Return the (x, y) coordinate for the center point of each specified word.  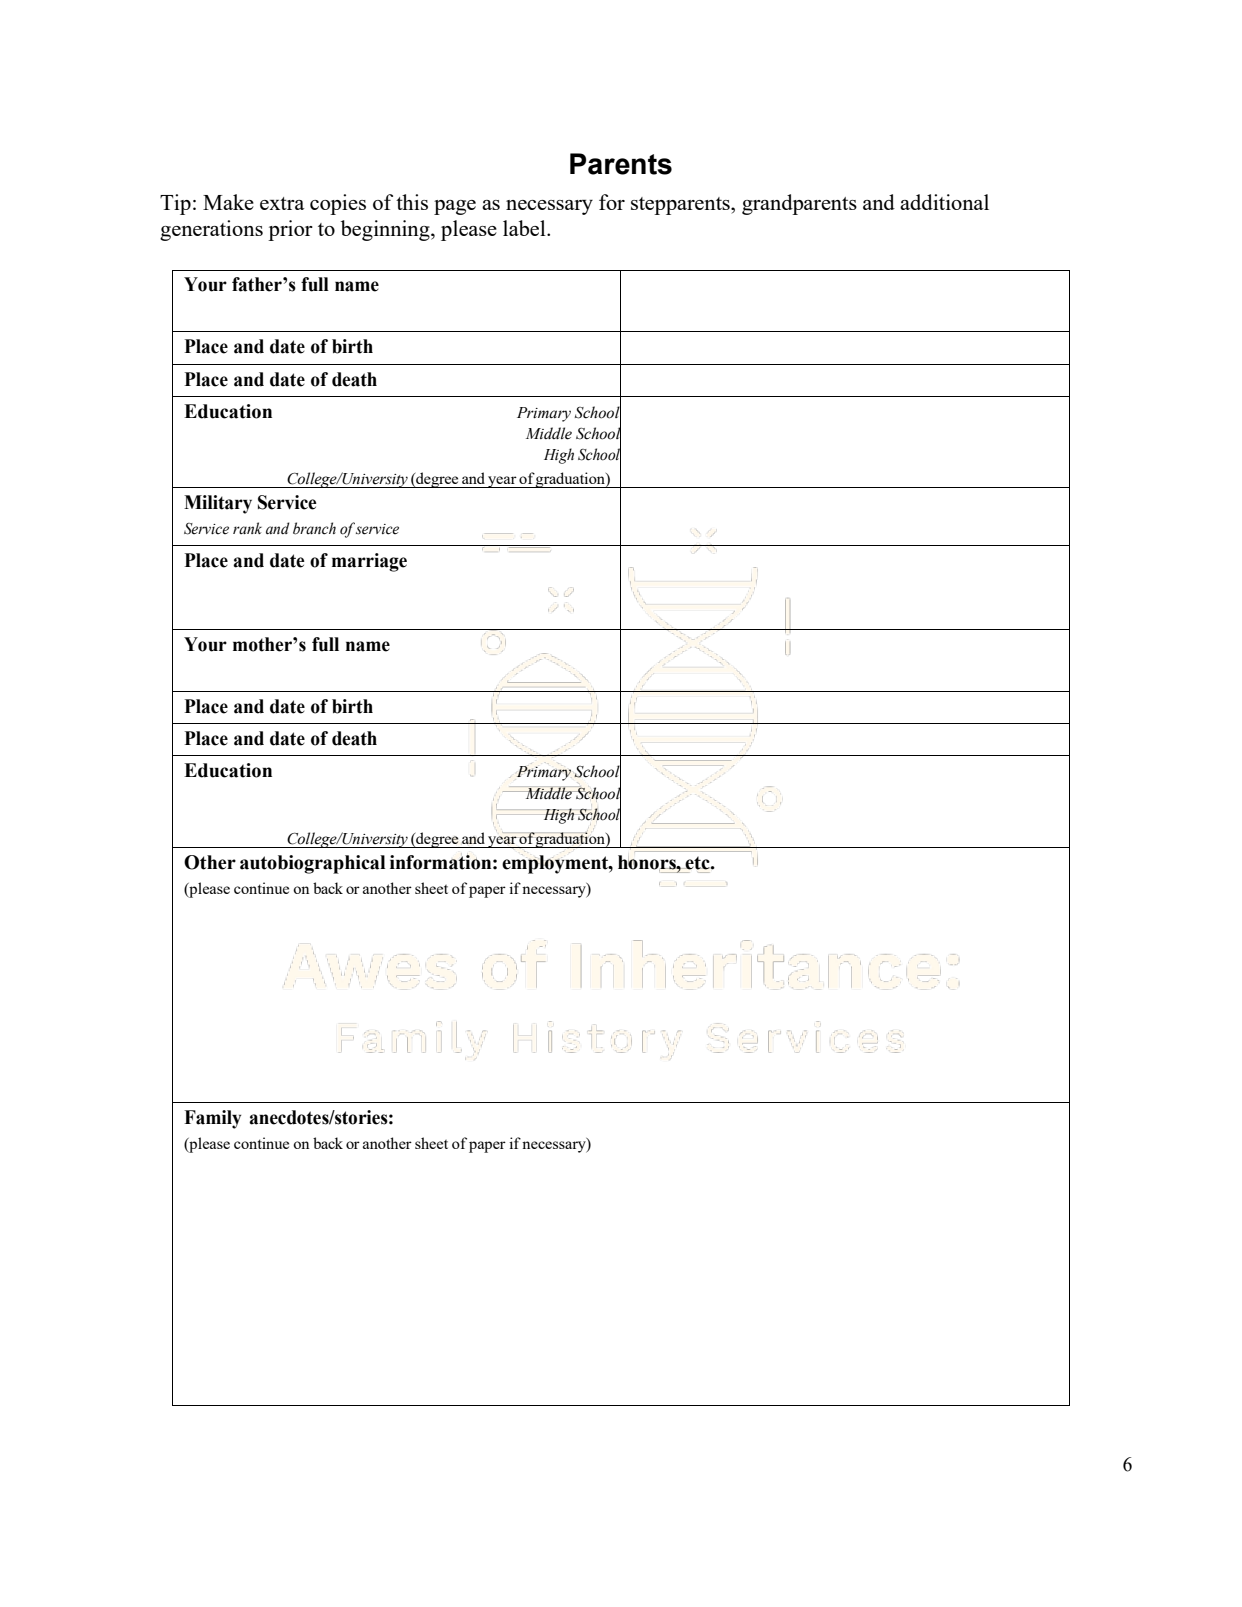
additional (944, 202)
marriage (369, 562)
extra (282, 203)
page (455, 207)
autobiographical (312, 864)
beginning (386, 230)
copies (338, 204)
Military (218, 504)
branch (314, 528)
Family (212, 1119)
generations (211, 230)
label (525, 228)
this (412, 202)
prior (290, 230)
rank (247, 528)
